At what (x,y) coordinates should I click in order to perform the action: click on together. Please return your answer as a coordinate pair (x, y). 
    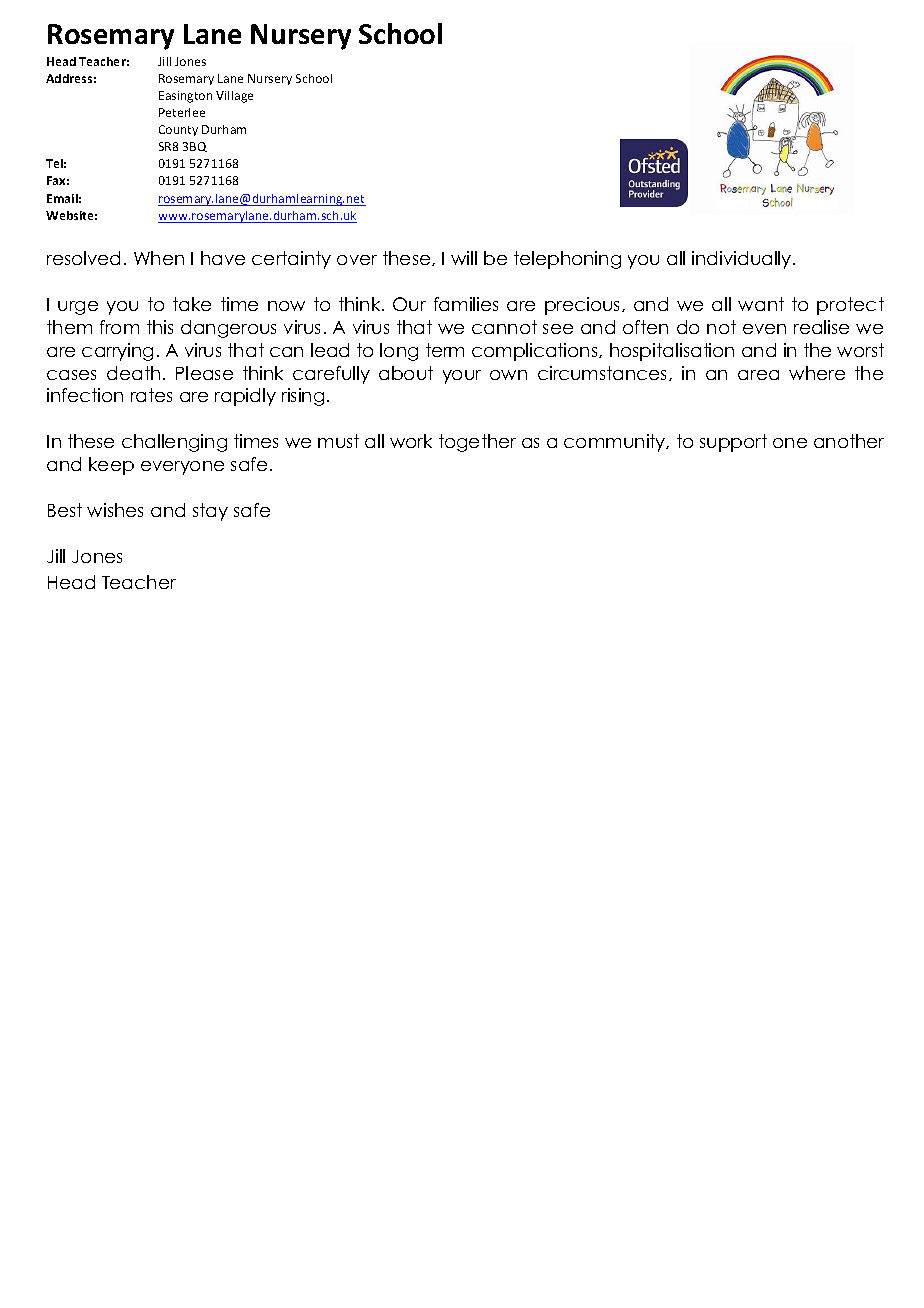
    Looking at the image, I should click on (477, 443).
